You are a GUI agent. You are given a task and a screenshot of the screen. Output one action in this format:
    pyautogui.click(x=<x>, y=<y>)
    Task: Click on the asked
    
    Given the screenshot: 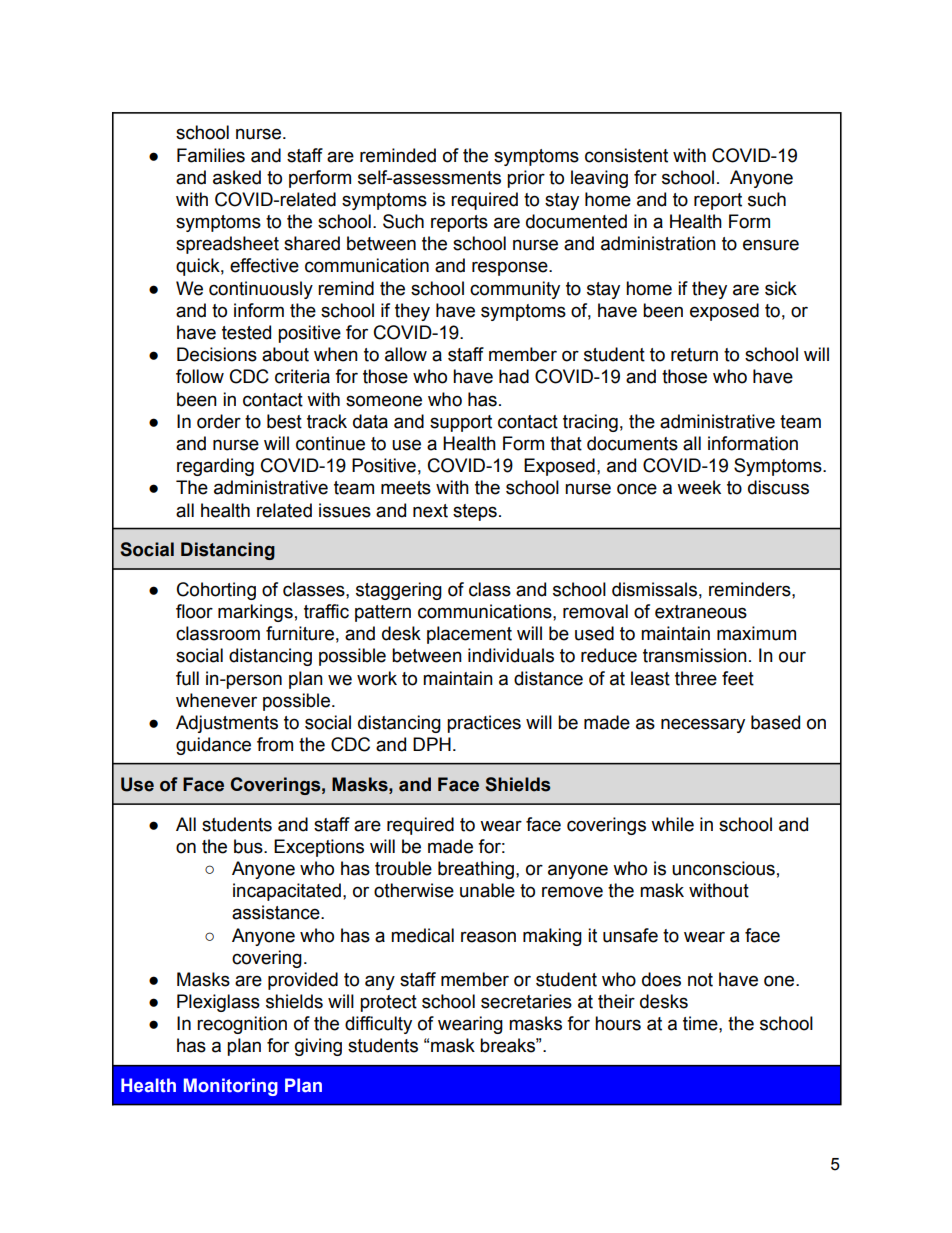 What is the action you would take?
    pyautogui.click(x=237, y=177)
